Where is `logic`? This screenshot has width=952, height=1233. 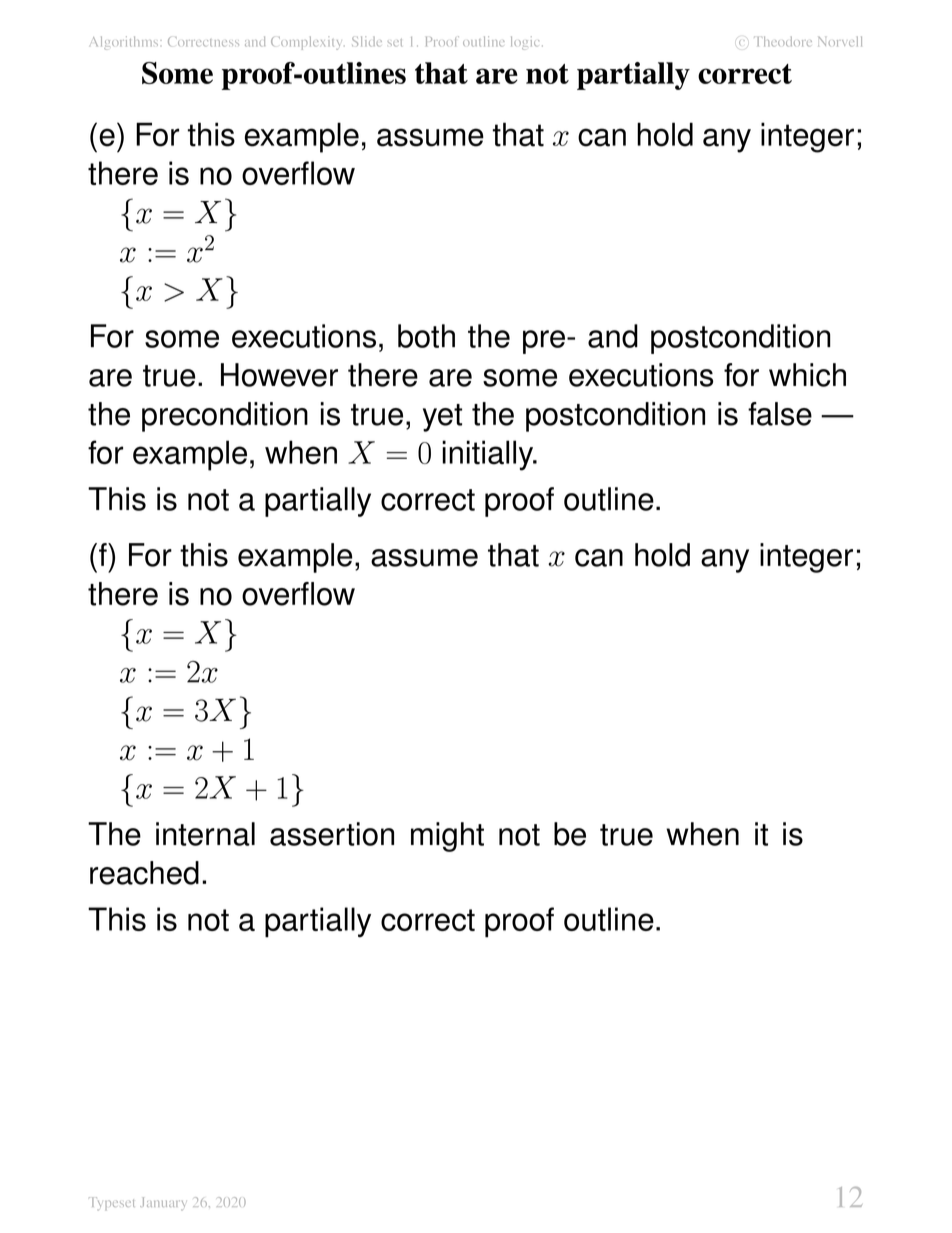 logic is located at coordinates (525, 43).
